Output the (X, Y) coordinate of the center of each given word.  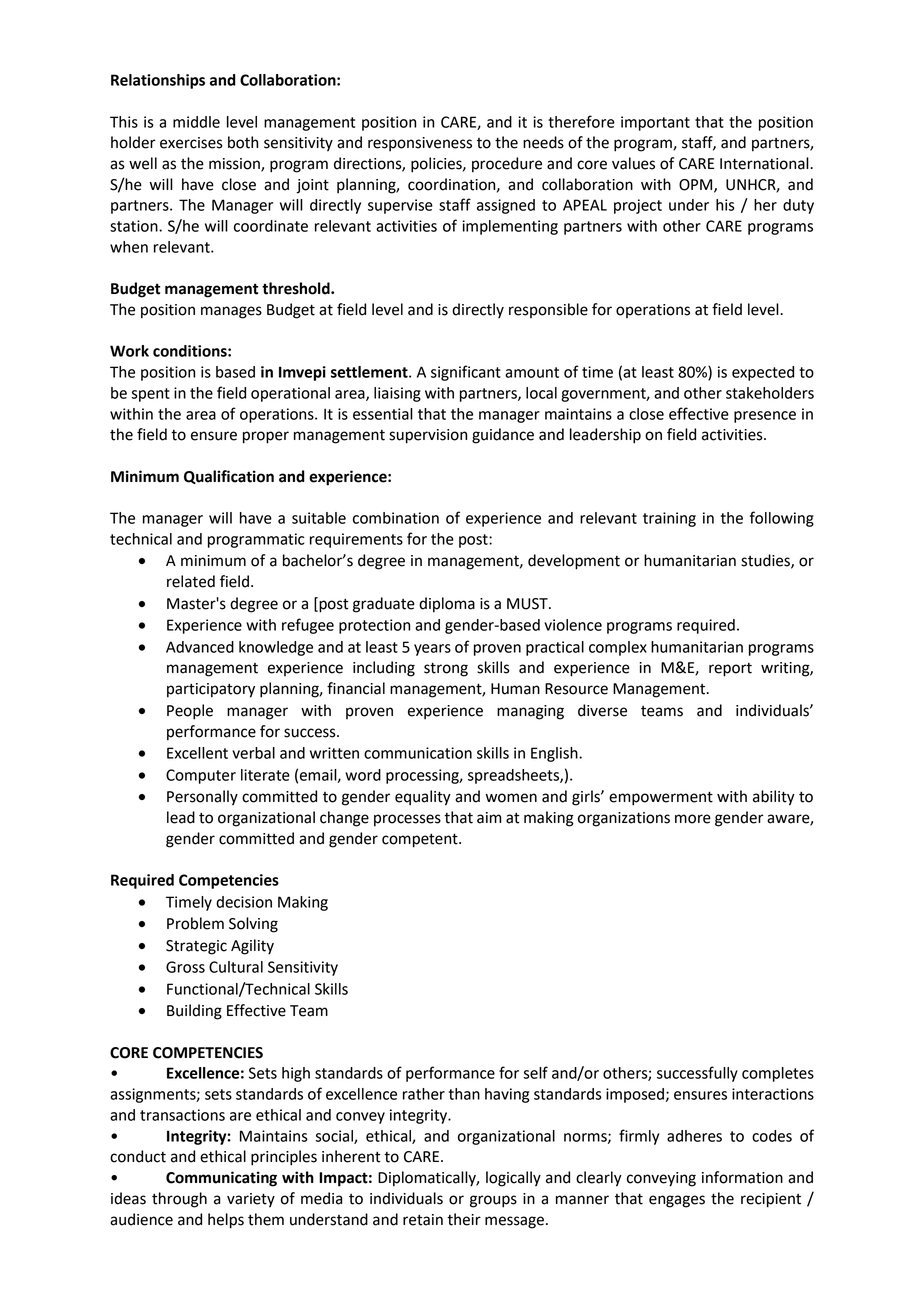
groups (493, 1201)
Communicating (221, 1179)
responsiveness (420, 144)
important (655, 123)
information (742, 1177)
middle (196, 122)
